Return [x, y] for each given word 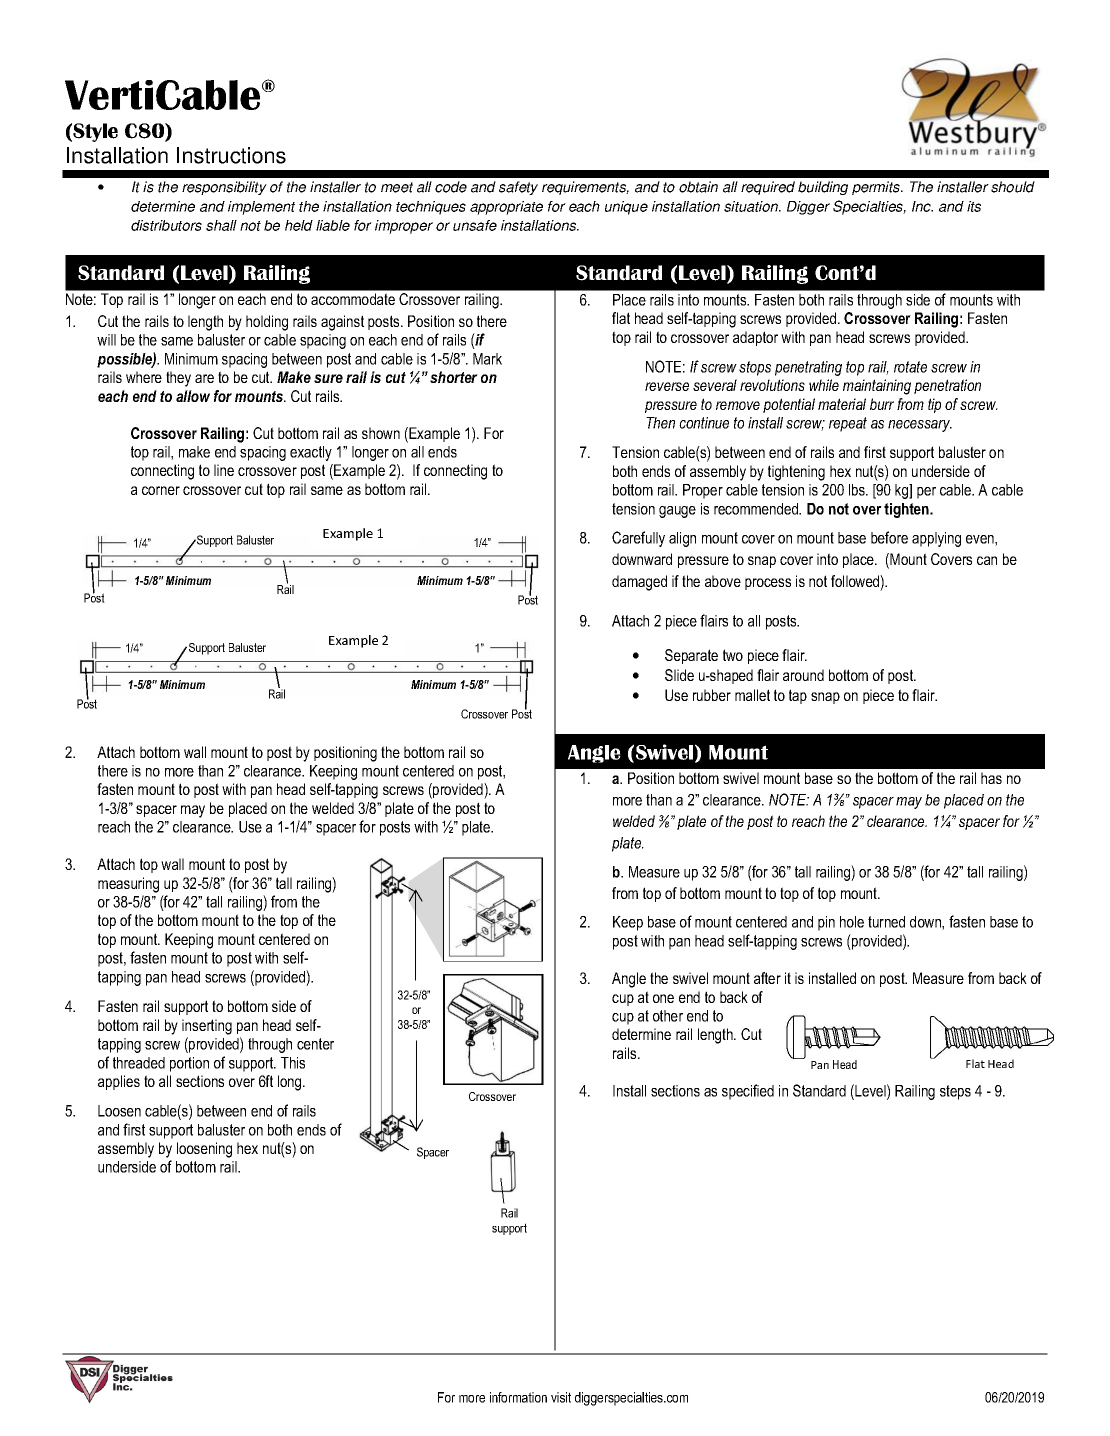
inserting [207, 1027]
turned [886, 922]
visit [561, 1397]
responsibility [224, 188]
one [663, 998]
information [518, 1397]
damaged [639, 583]
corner [161, 490]
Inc [922, 206]
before [889, 537]
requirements [585, 188]
